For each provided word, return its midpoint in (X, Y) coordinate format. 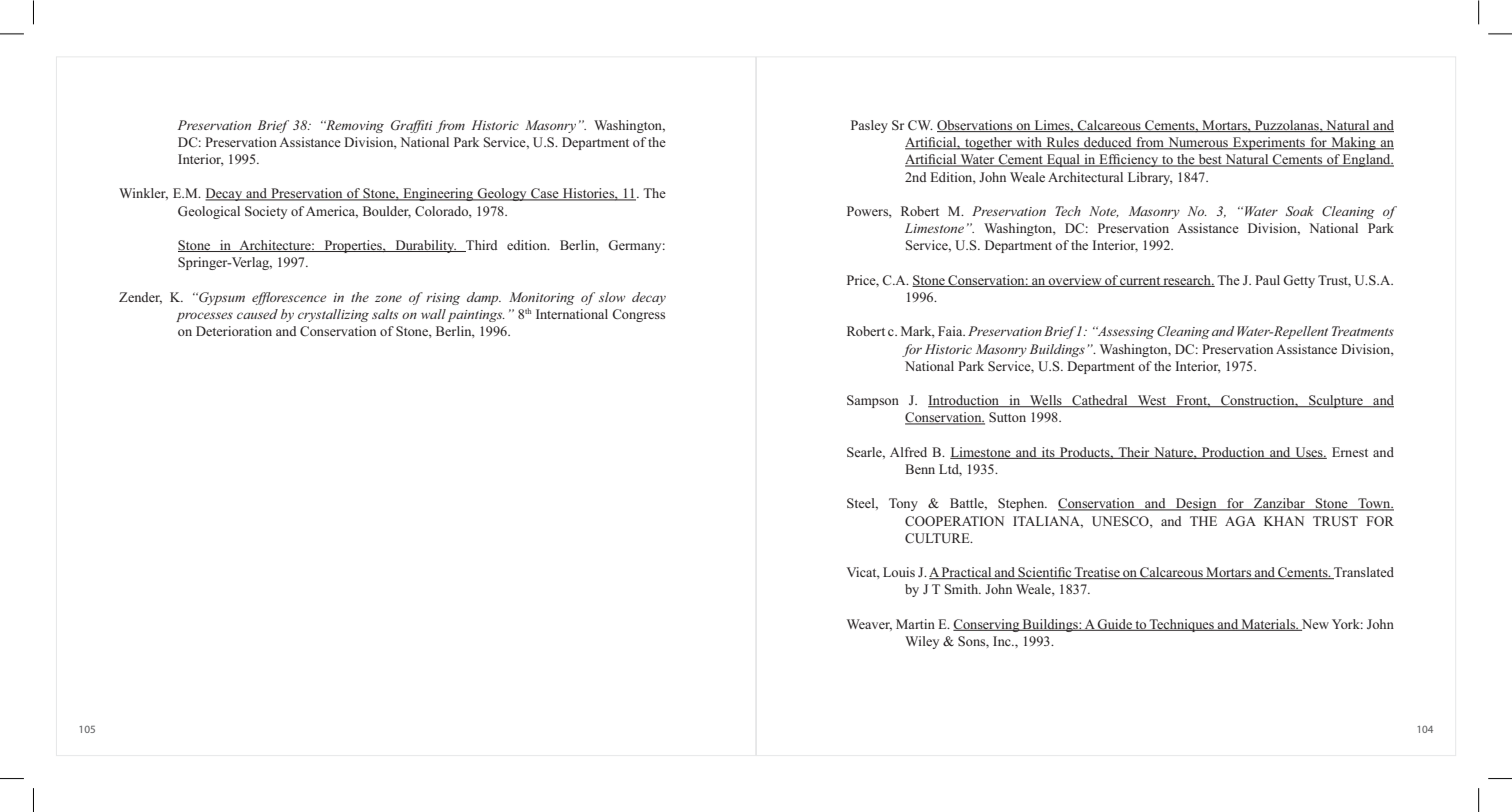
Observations (976, 126)
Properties (353, 246)
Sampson (873, 401)
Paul (1267, 280)
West (1152, 401)
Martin (915, 624)
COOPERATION (954, 521)
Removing (354, 126)
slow (612, 297)
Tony (903, 504)
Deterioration (234, 331)
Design (1196, 504)
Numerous (1198, 143)
